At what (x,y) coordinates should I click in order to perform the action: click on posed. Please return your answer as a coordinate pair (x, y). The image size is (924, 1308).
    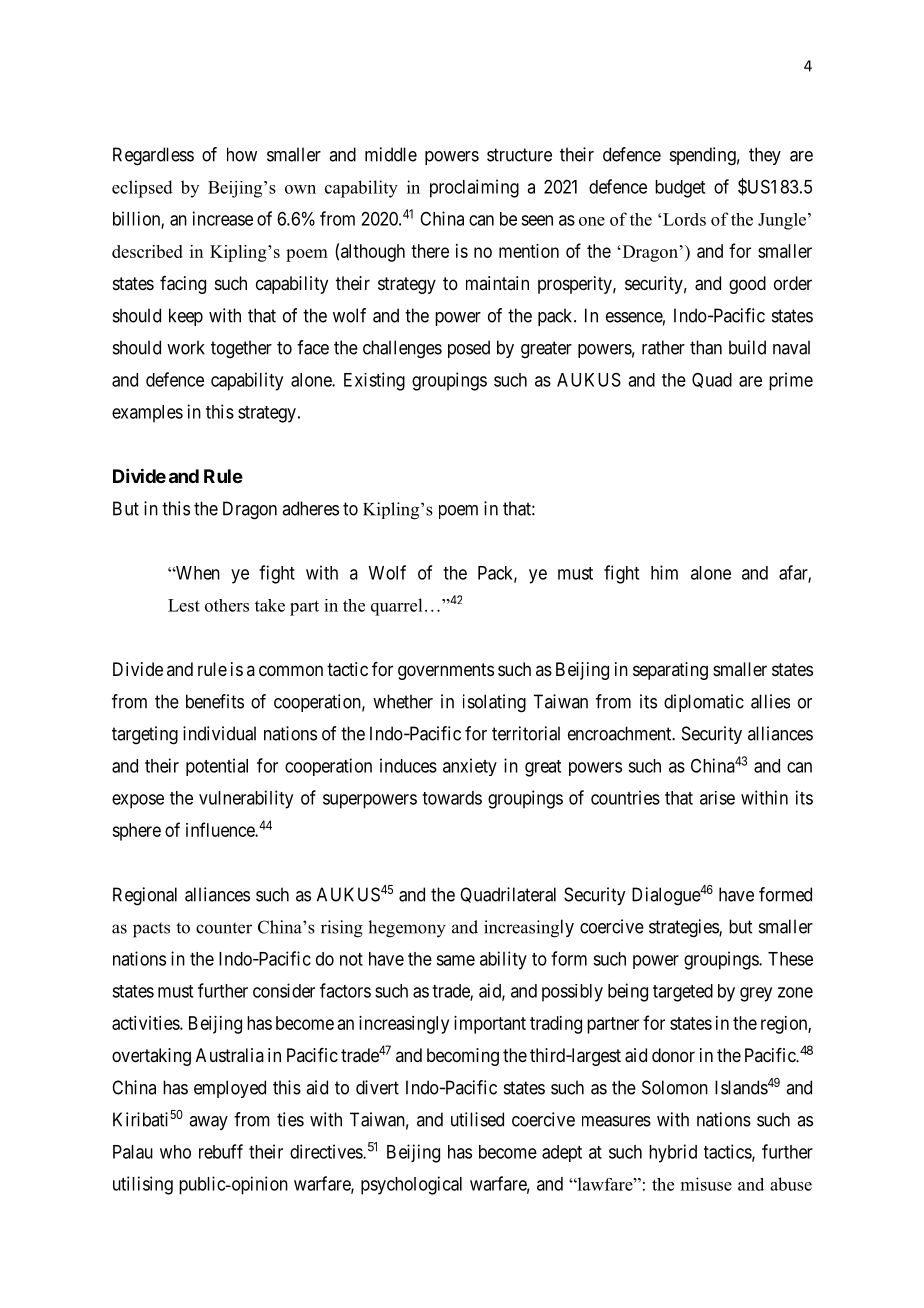
    Looking at the image, I should click on (469, 349).
